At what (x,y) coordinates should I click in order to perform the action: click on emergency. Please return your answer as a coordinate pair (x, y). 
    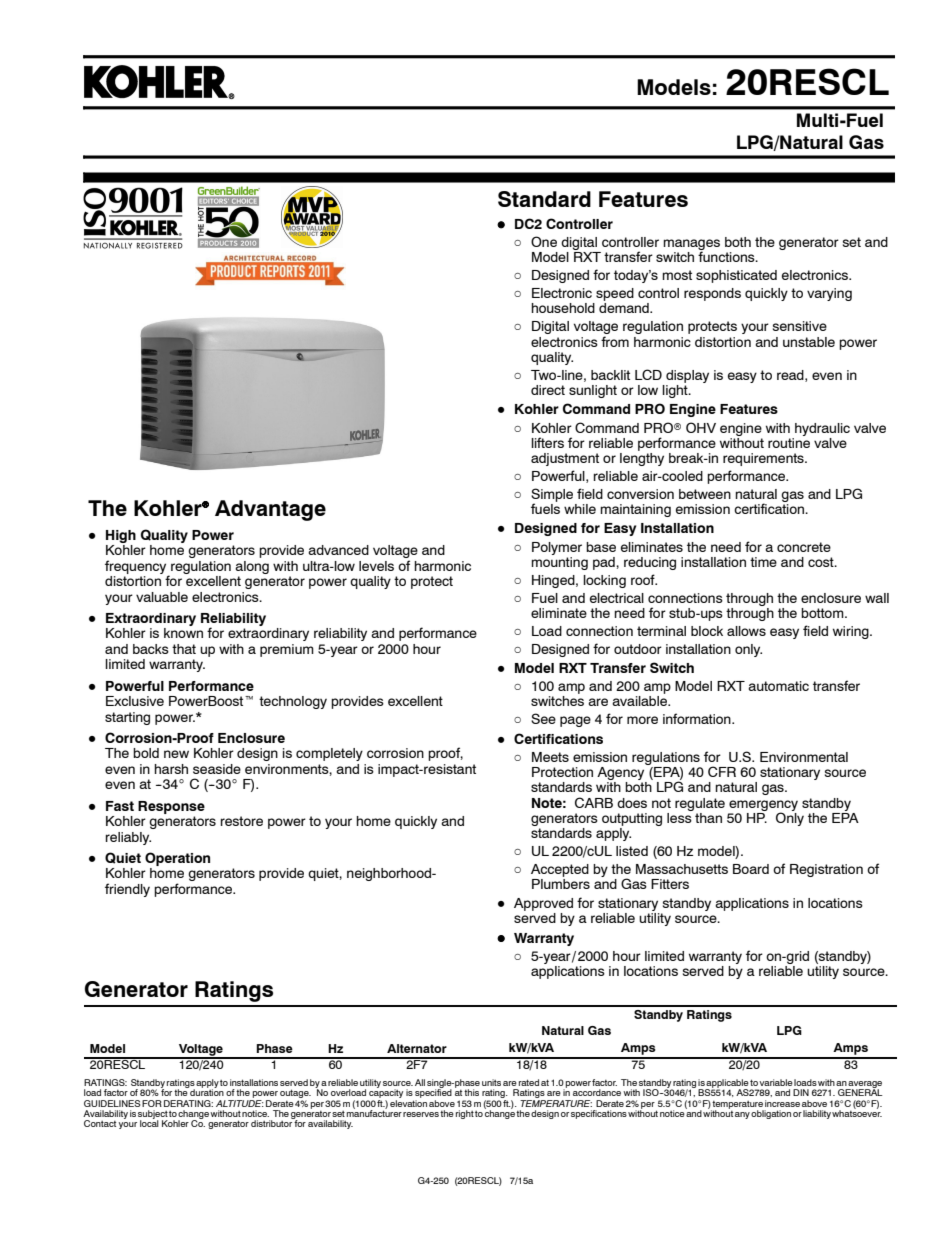
    Looking at the image, I should click on (763, 806).
